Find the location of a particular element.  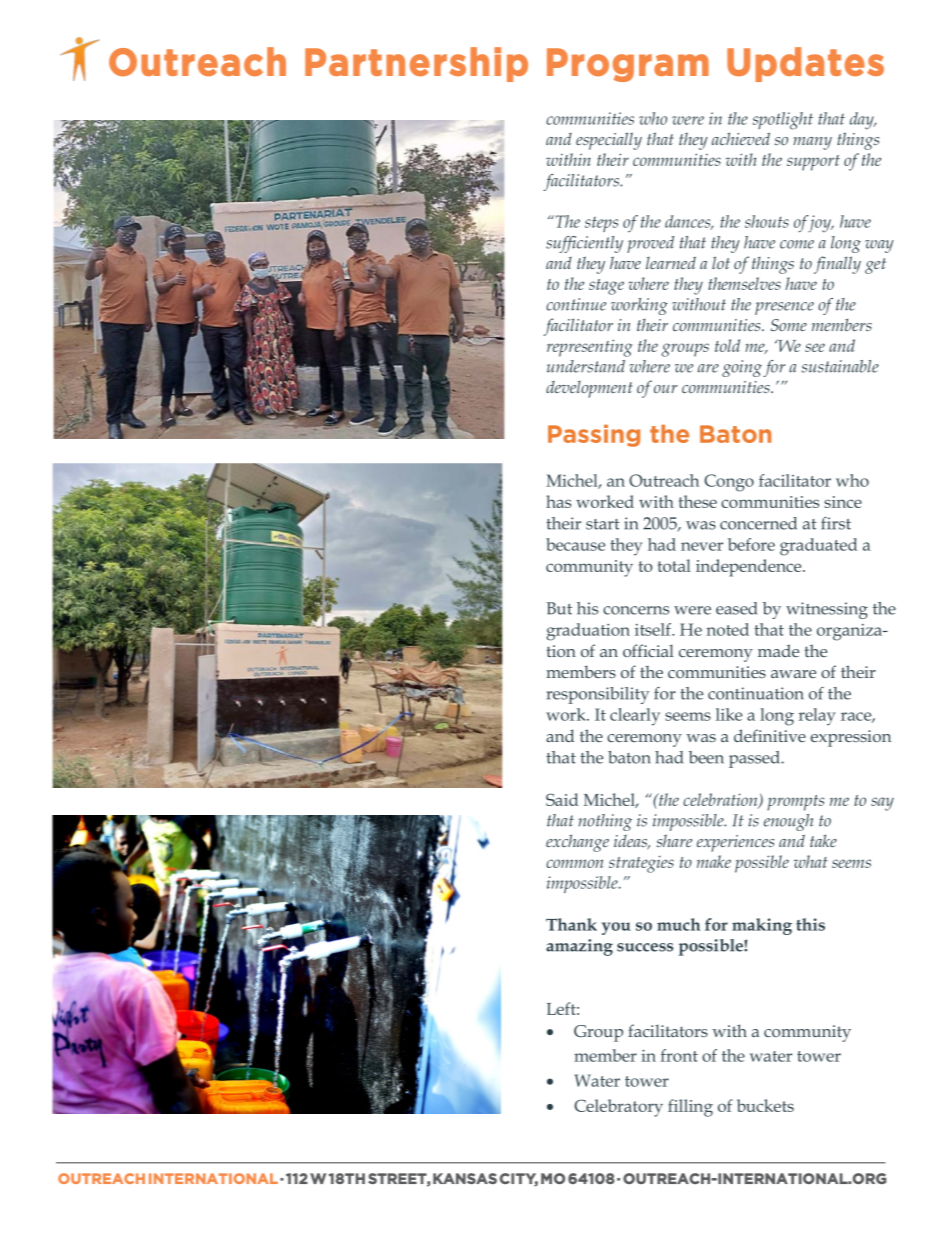

our is located at coordinates (665, 389).
